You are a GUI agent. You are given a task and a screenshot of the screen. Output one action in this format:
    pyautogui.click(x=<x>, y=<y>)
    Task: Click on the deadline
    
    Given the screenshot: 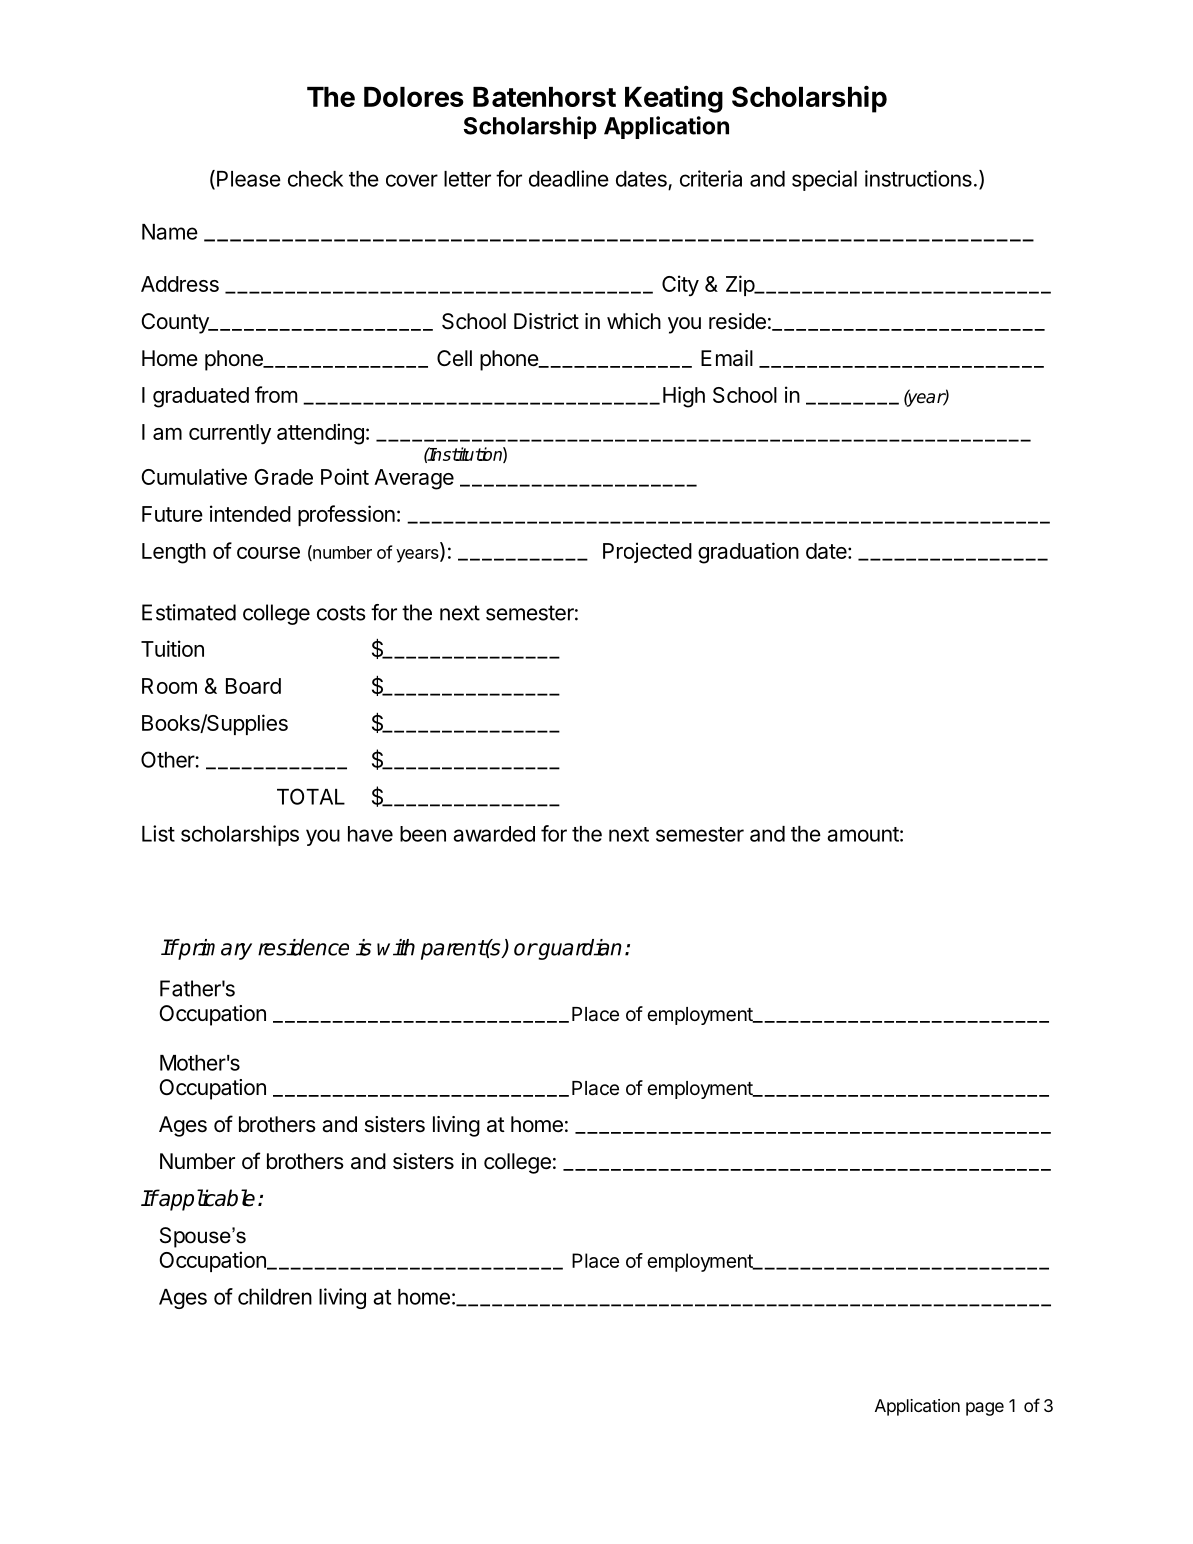 What is the action you would take?
    pyautogui.click(x=569, y=178)
